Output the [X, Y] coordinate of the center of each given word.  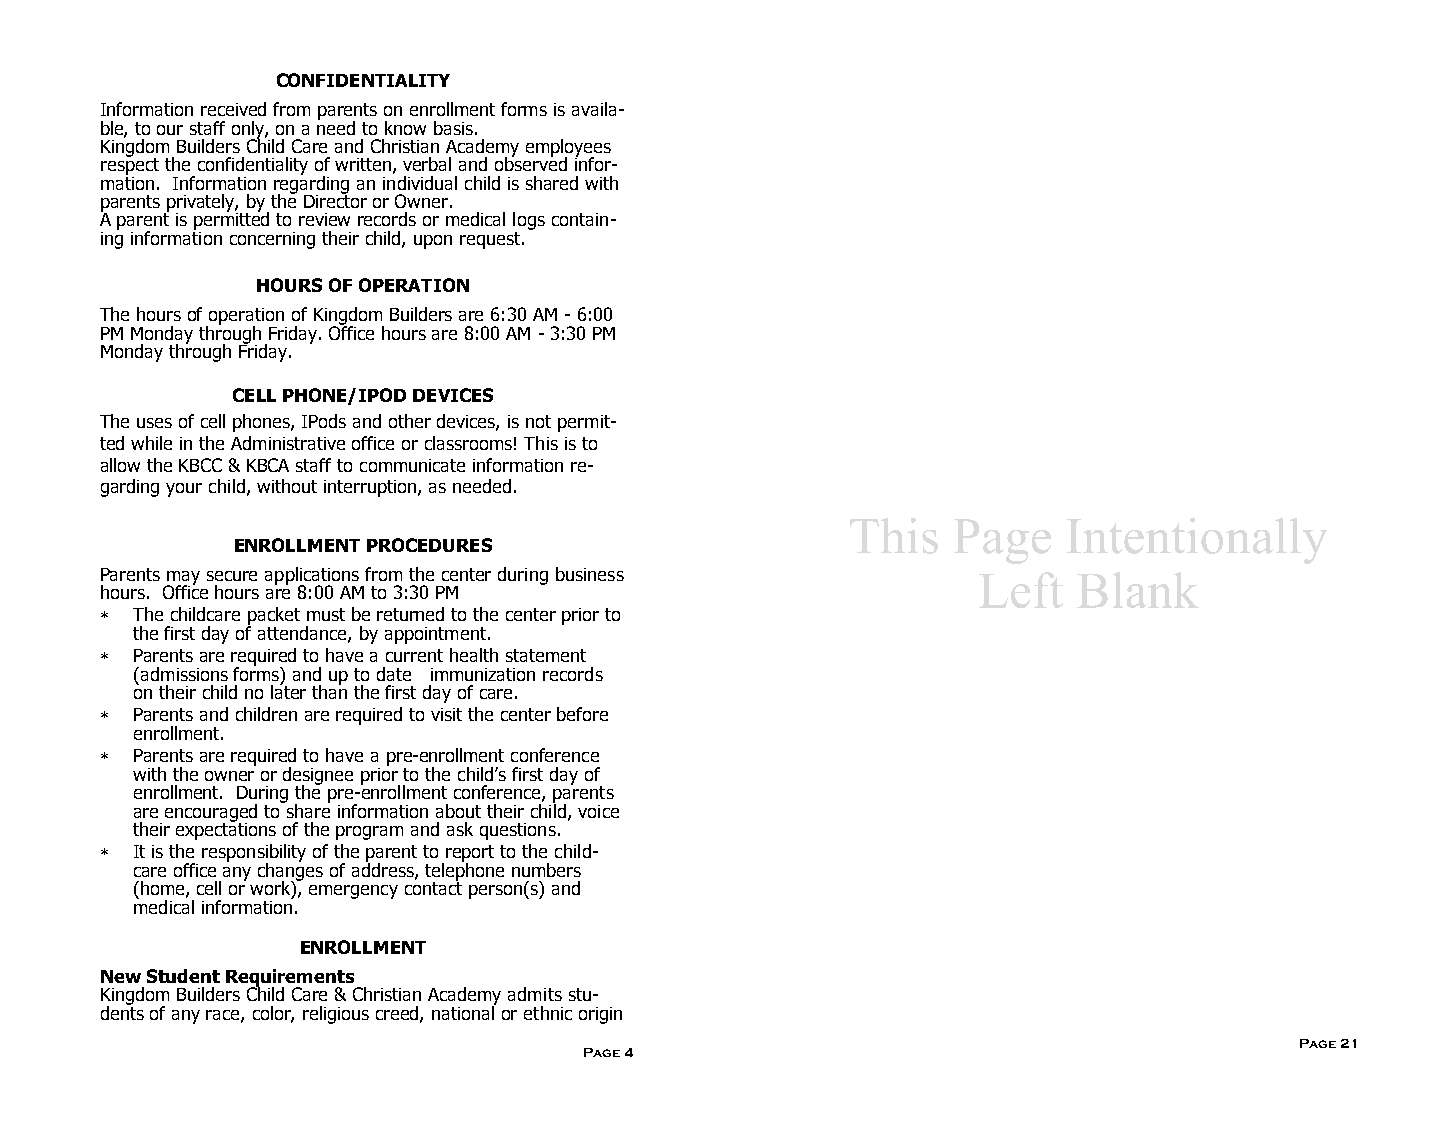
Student [183, 976]
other [410, 421]
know [405, 128]
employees [568, 149]
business [590, 574]
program [369, 833]
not [538, 421]
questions [518, 831]
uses [154, 423]
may [182, 579]
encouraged [211, 814]
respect [130, 165]
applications [313, 577]
